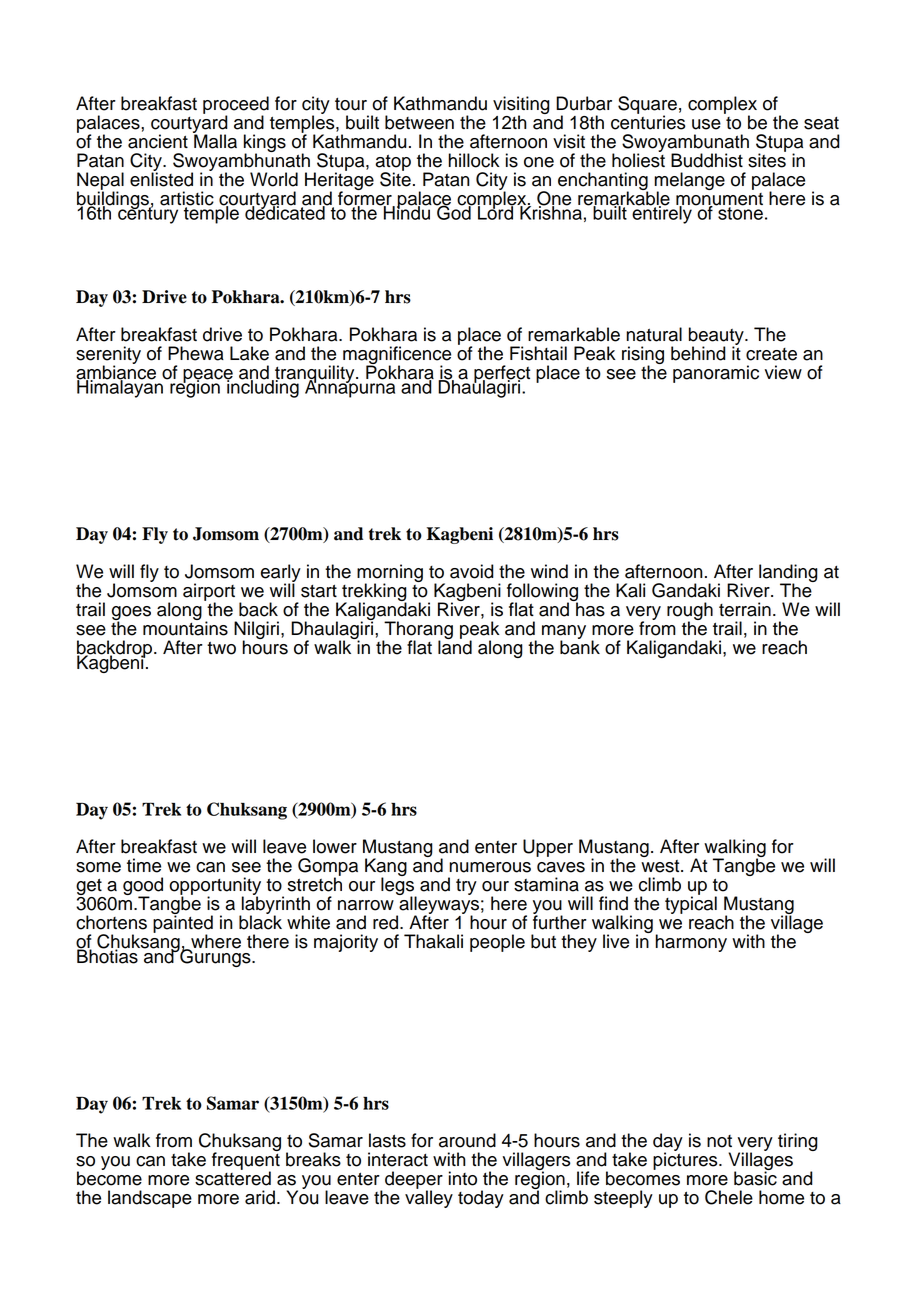  Describe the element at coordinates (233, 1177) in the document. I see `scattered` at that location.
